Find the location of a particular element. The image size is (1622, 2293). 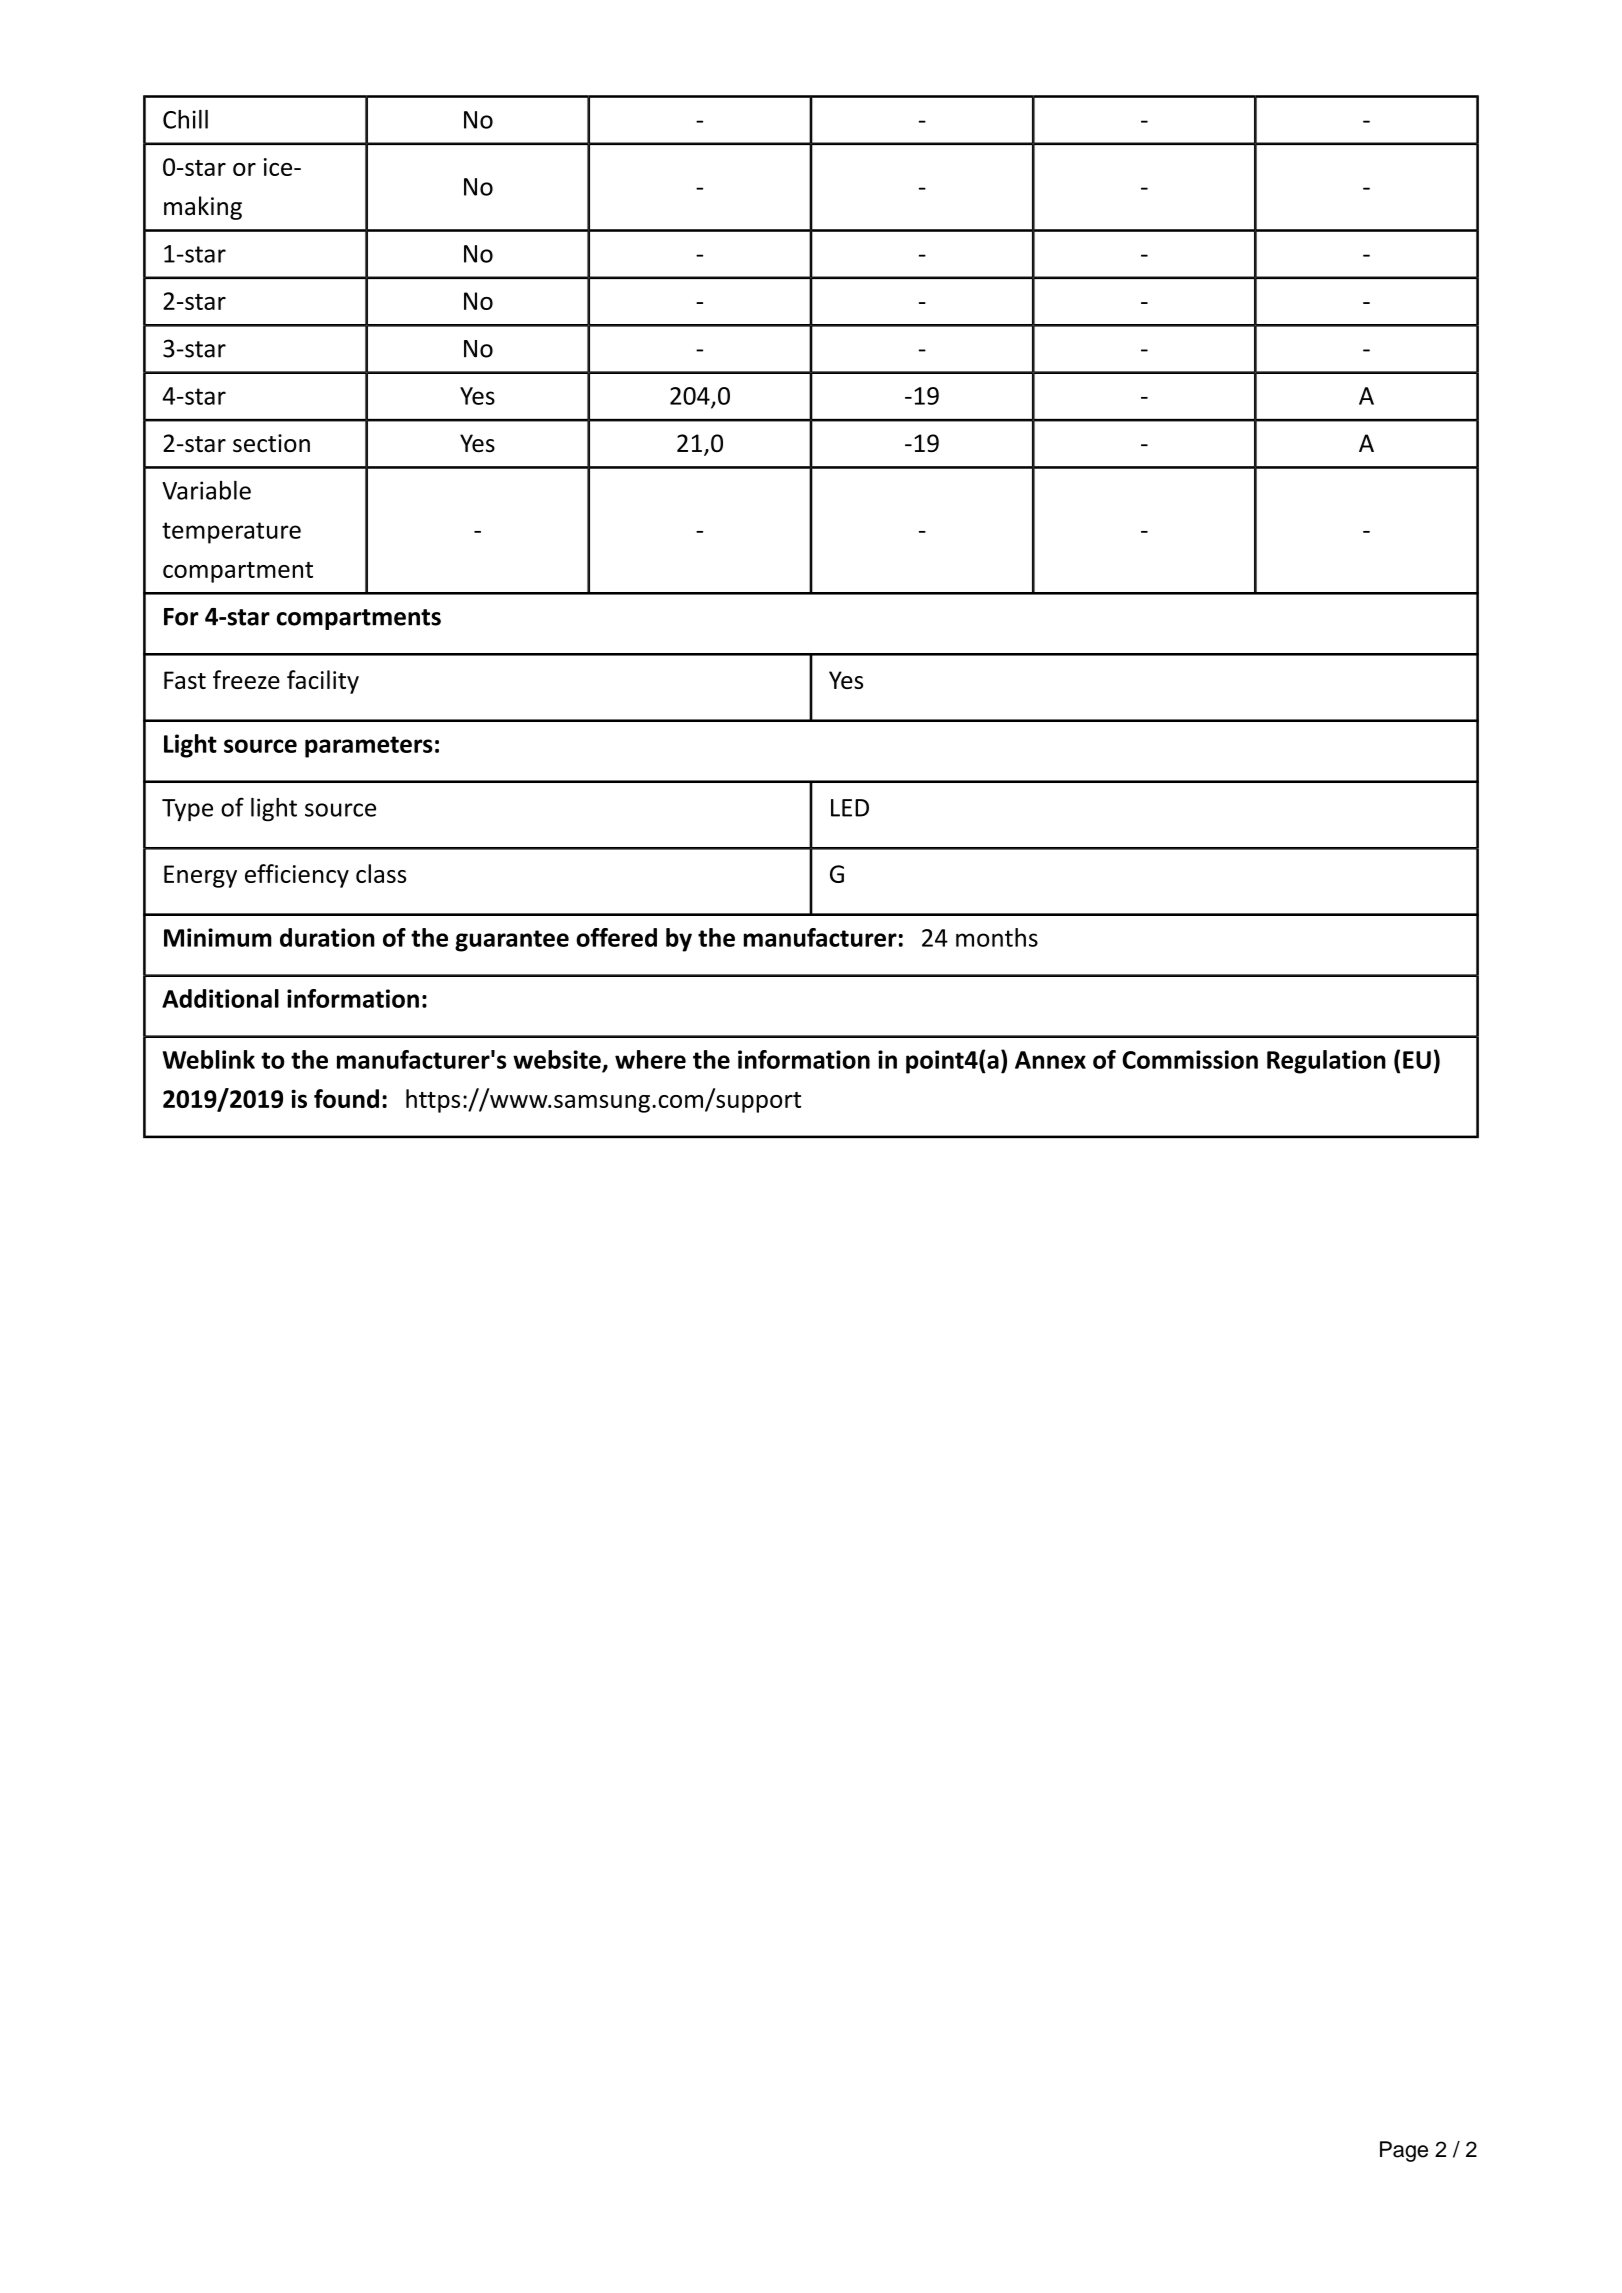

found is located at coordinates (346, 1098).
